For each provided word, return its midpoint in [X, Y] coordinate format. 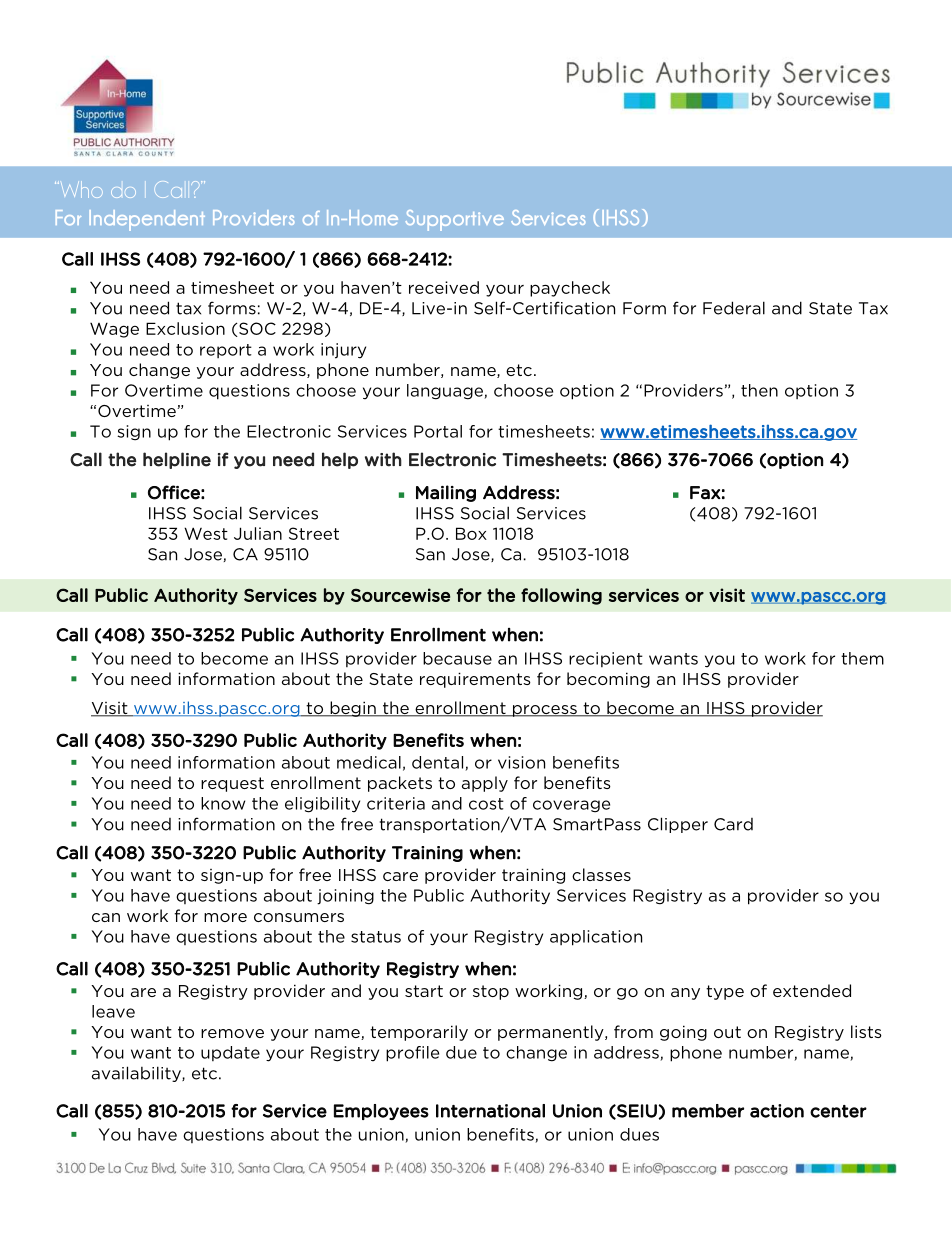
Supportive [455, 220]
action [777, 1111]
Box [471, 533]
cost [486, 804]
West [206, 533]
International [490, 1111]
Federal [734, 308]
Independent [147, 220]
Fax [705, 493]
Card [733, 824]
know [223, 803]
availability [137, 1074]
